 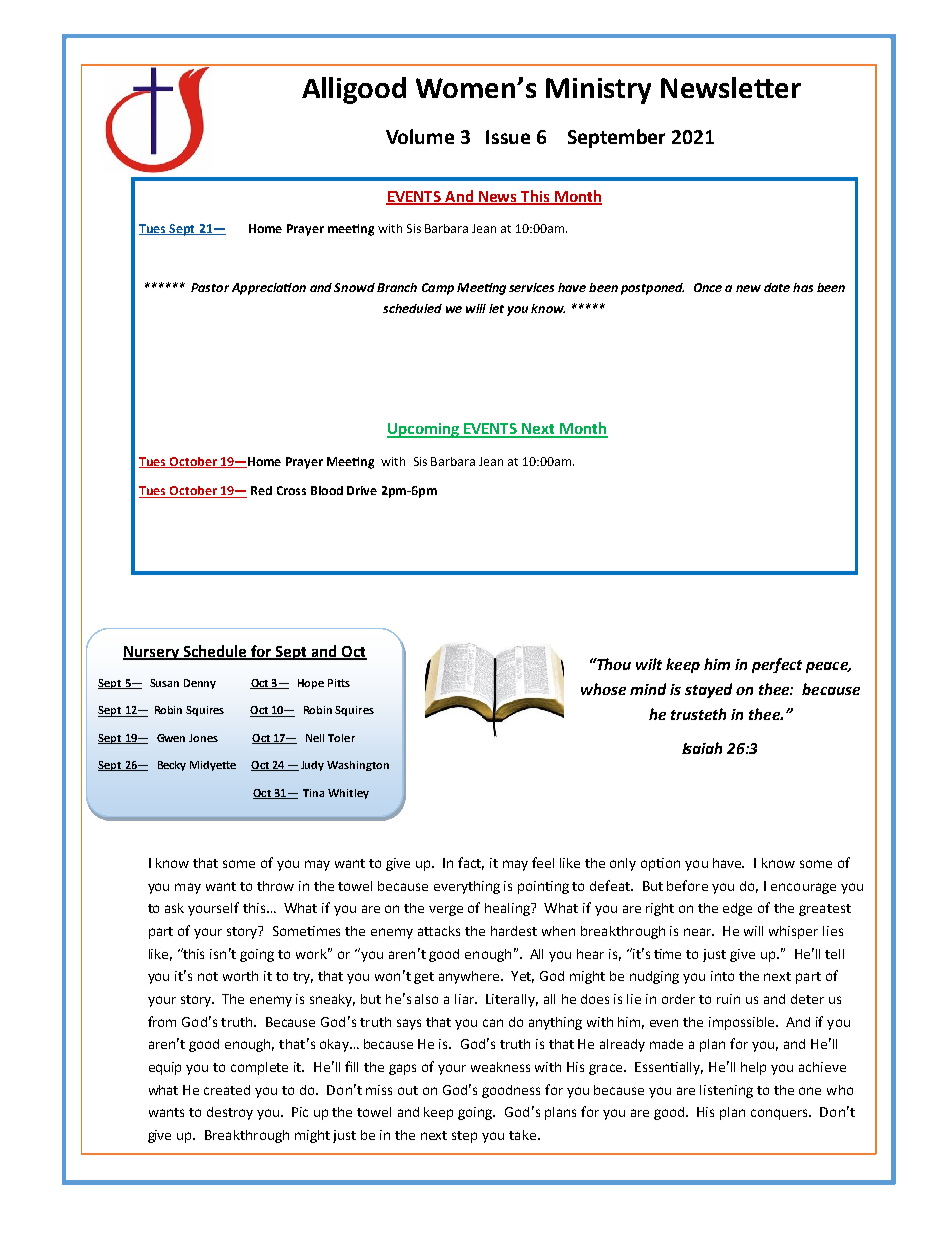 What do you see at coordinates (210, 287) in the screenshot?
I see `Pastor` at bounding box center [210, 287].
